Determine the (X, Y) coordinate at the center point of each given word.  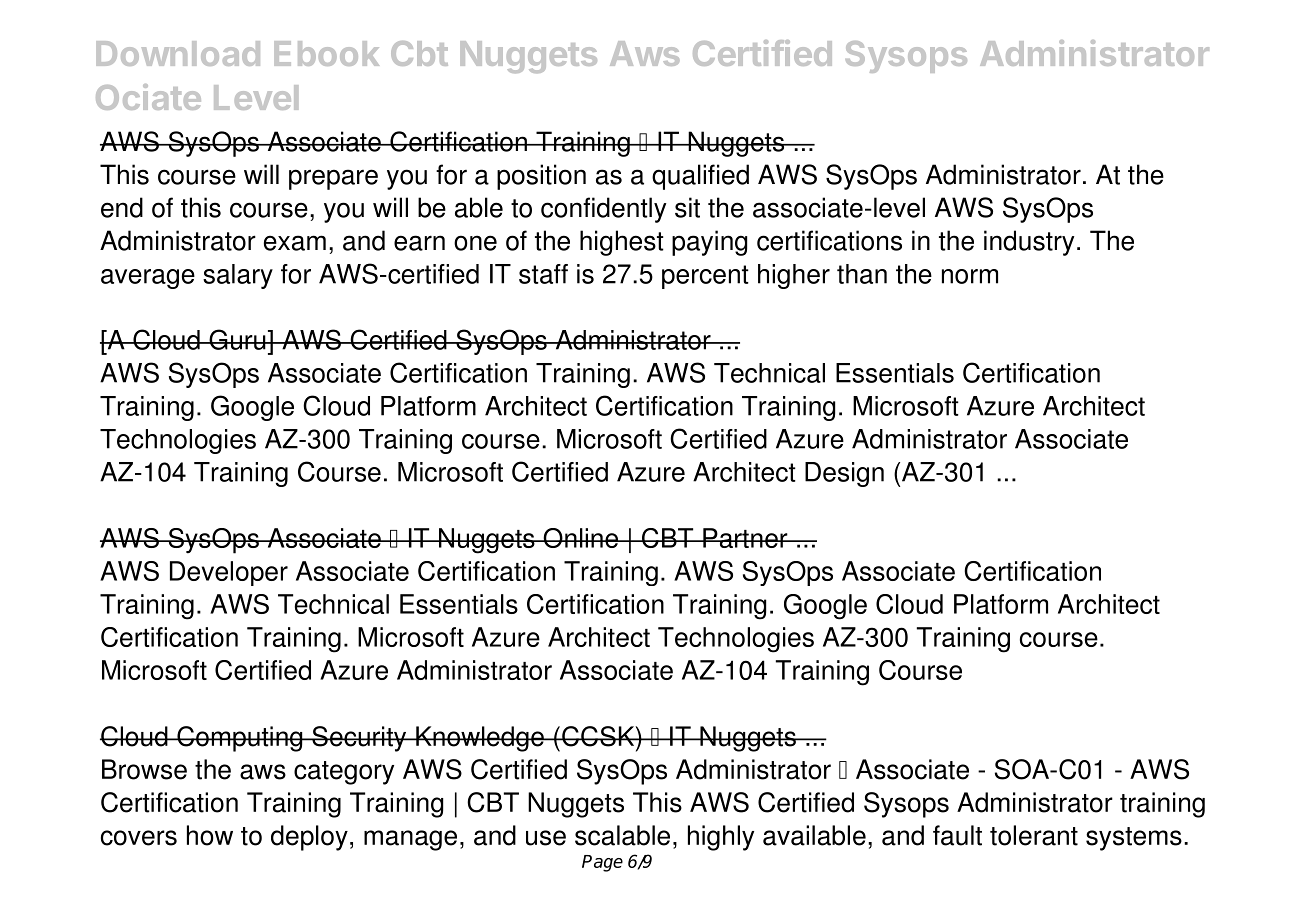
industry (1029, 243)
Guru (237, 339)
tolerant (1034, 835)
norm (970, 276)
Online (581, 538)
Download (178, 53)
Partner (745, 538)
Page (602, 863)
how (210, 835)
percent (705, 277)
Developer (229, 573)
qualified (700, 177)
